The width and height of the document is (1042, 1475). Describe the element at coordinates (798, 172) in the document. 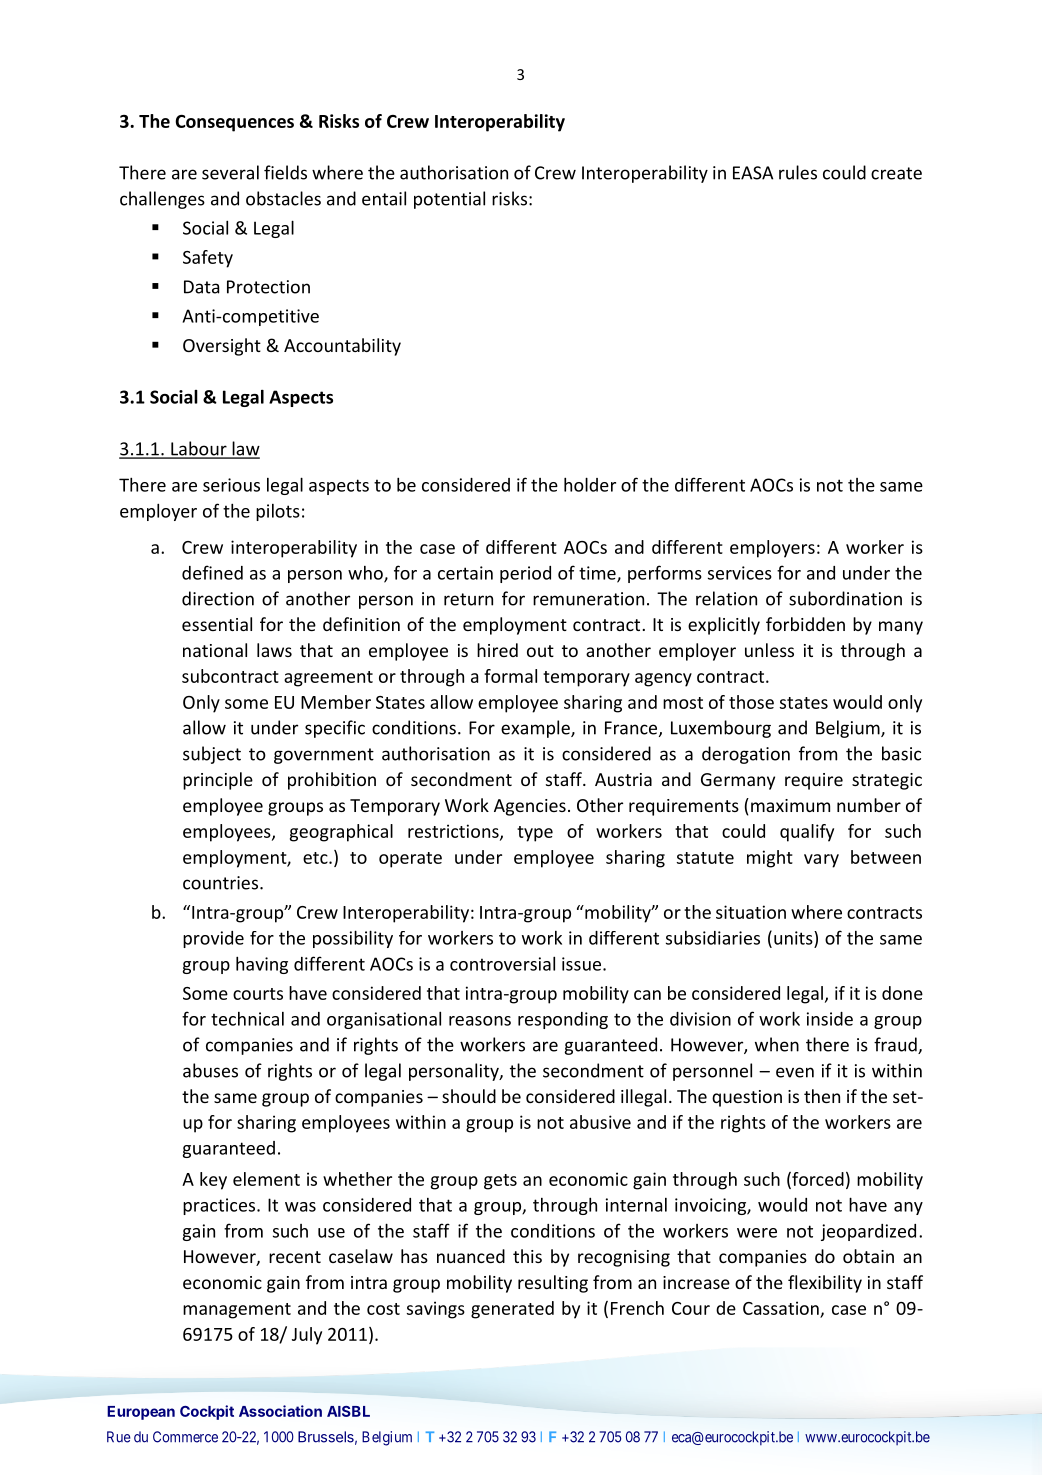

I see `rules` at that location.
